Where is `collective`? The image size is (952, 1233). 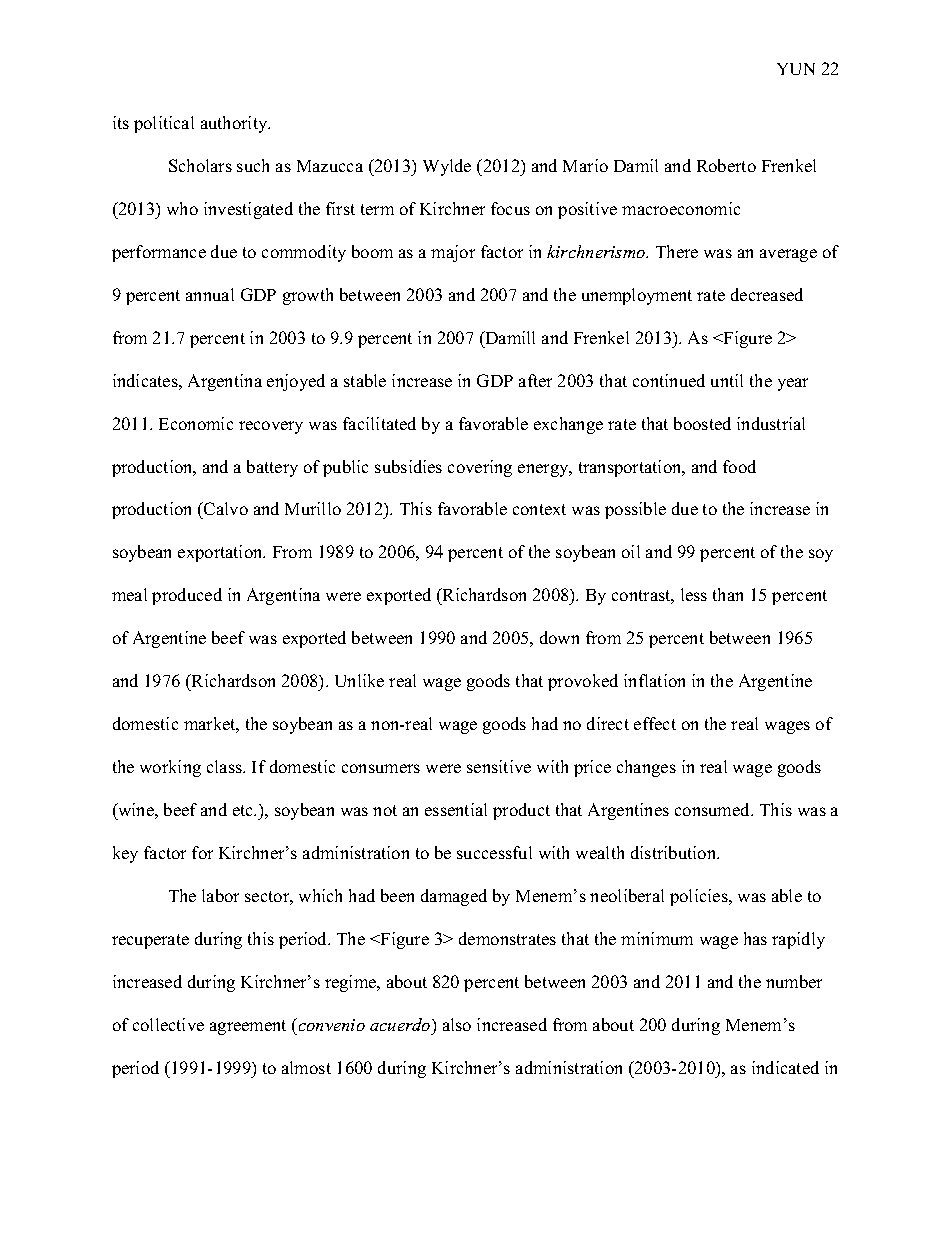 collective is located at coordinates (168, 1024).
